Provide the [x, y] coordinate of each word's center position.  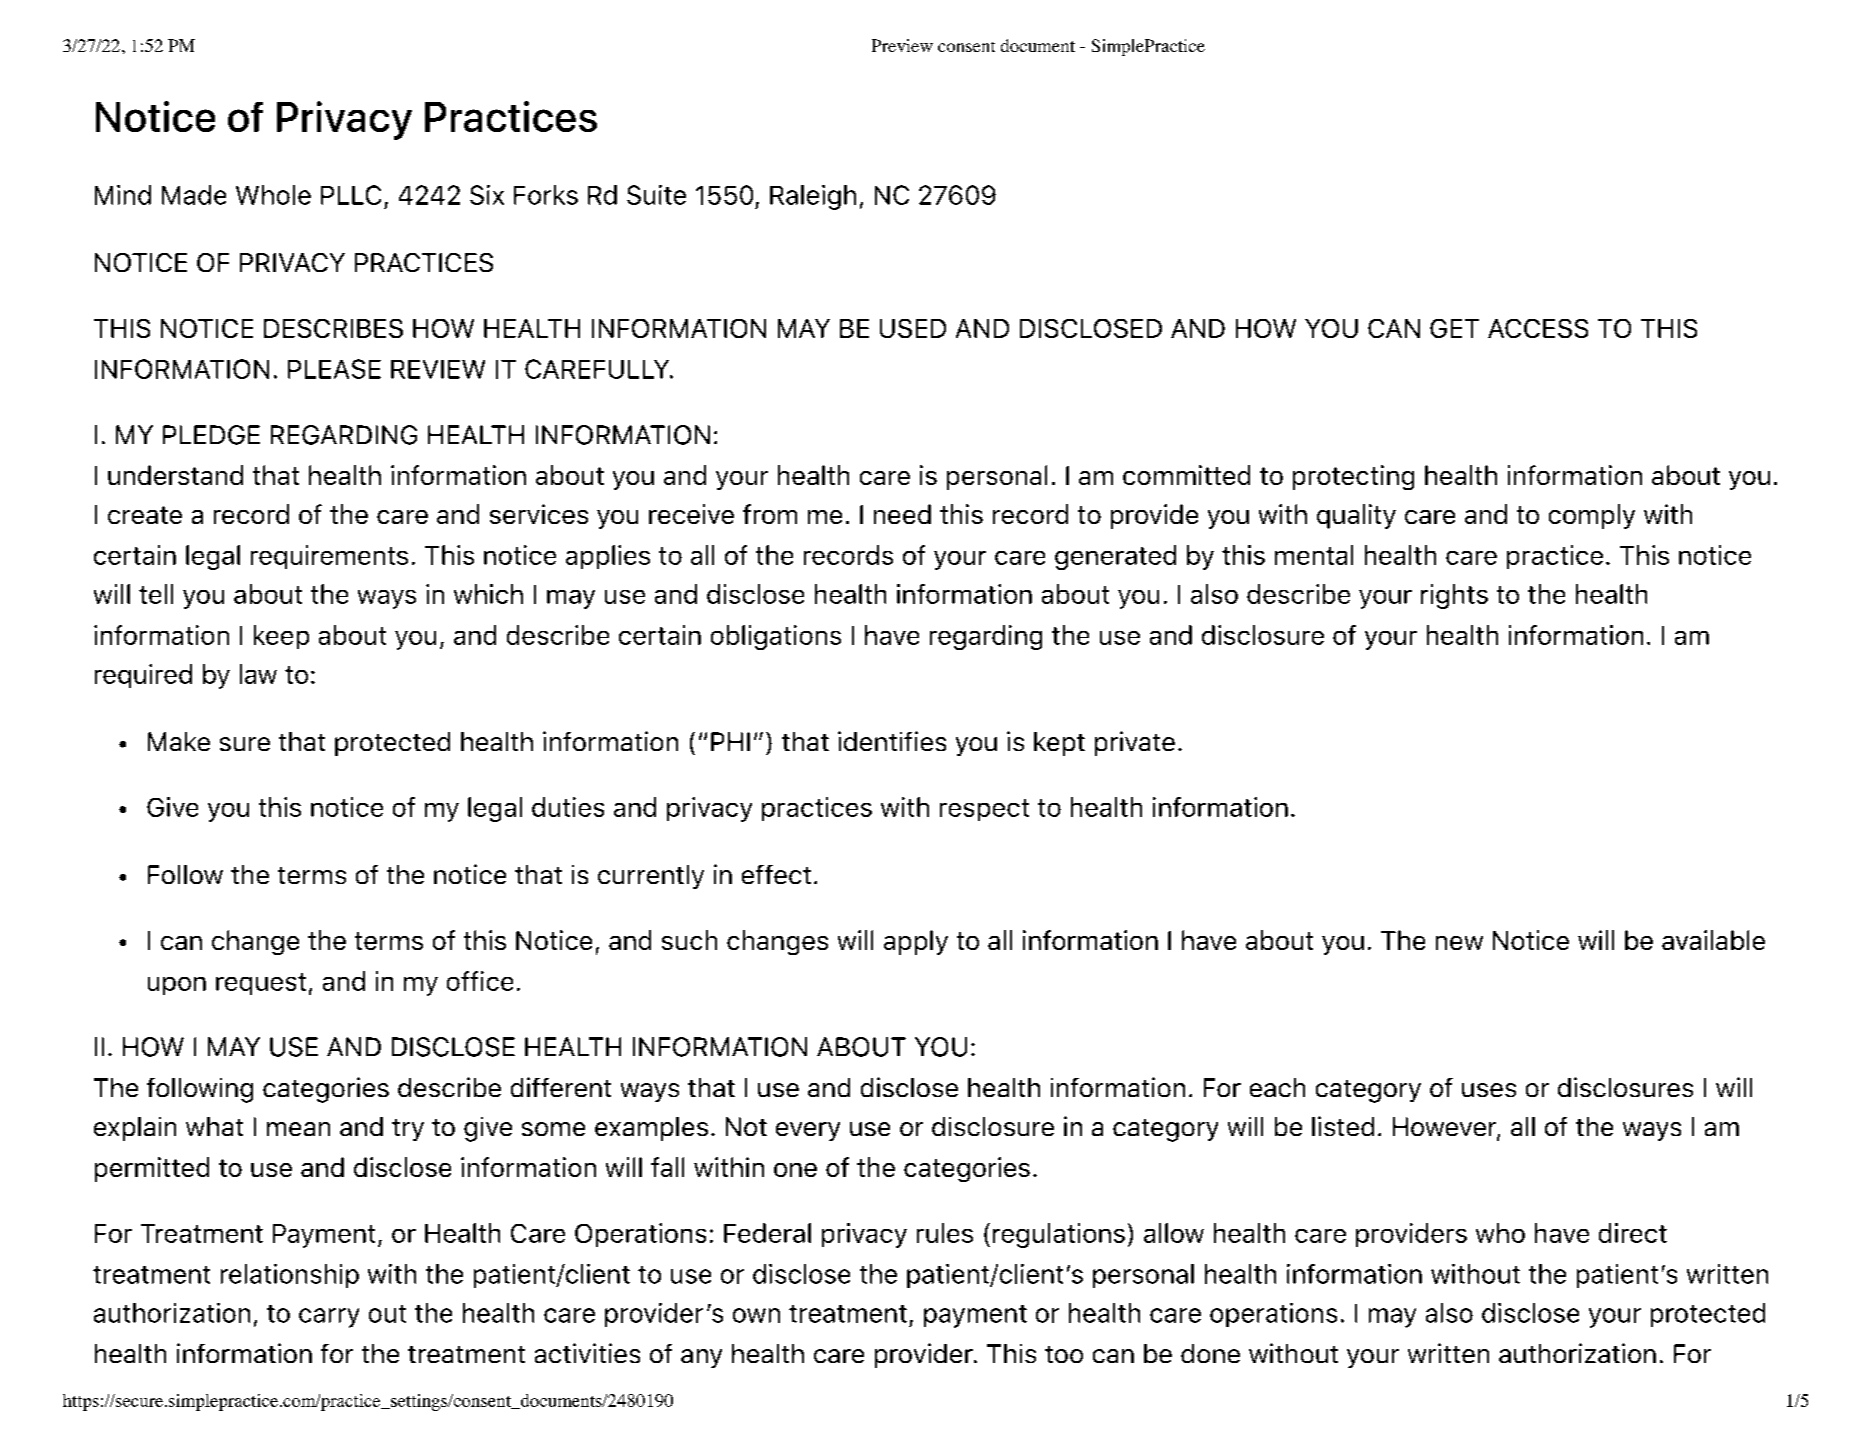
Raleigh [813, 197]
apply [916, 942]
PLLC [351, 195]
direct [1633, 1233]
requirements [329, 557]
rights [1454, 596]
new [1459, 943]
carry [329, 1318]
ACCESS [1538, 328]
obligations [776, 637]
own [756, 1315]
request [261, 984]
